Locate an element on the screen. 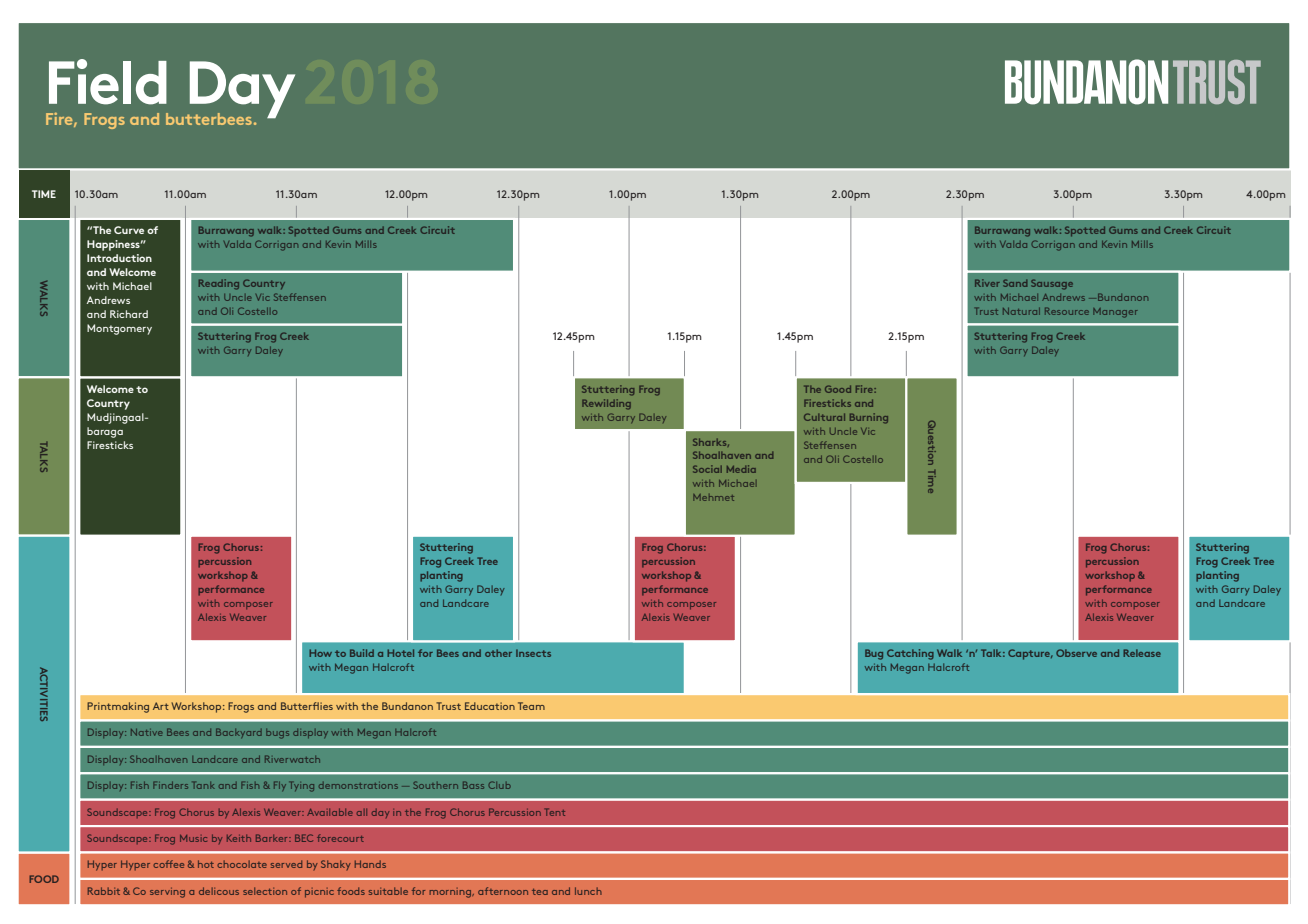 The width and height of the screenshot is (1308, 924). Rewilding is located at coordinates (606, 404).
